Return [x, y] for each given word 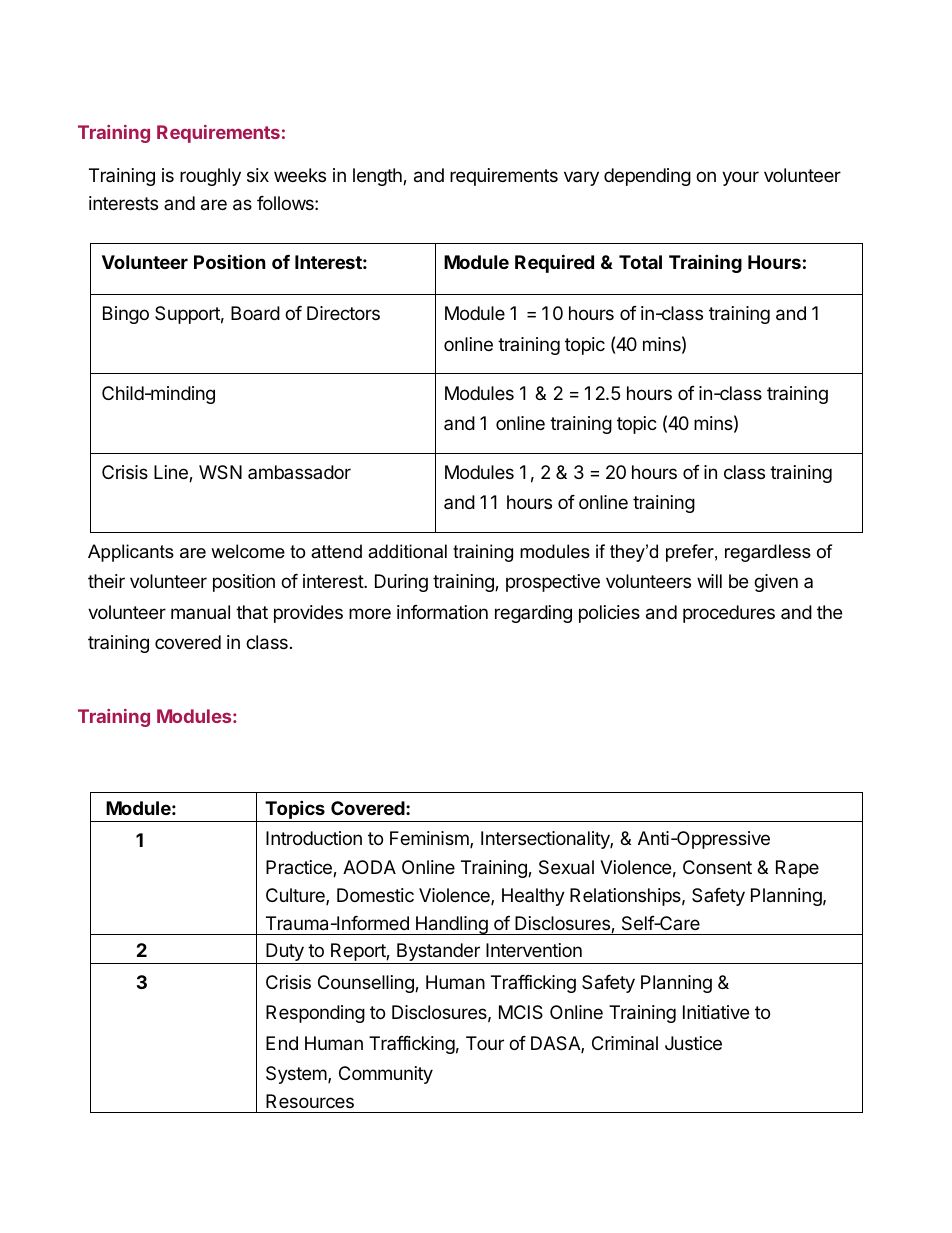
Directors [343, 313]
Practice [300, 868]
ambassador [299, 472]
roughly [210, 177]
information [442, 612]
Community [386, 1075]
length [378, 177]
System [297, 1075]
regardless [768, 553]
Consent [717, 867]
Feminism [430, 839]
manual [200, 612]
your [740, 178]
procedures [729, 614]
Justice [693, 1043]
